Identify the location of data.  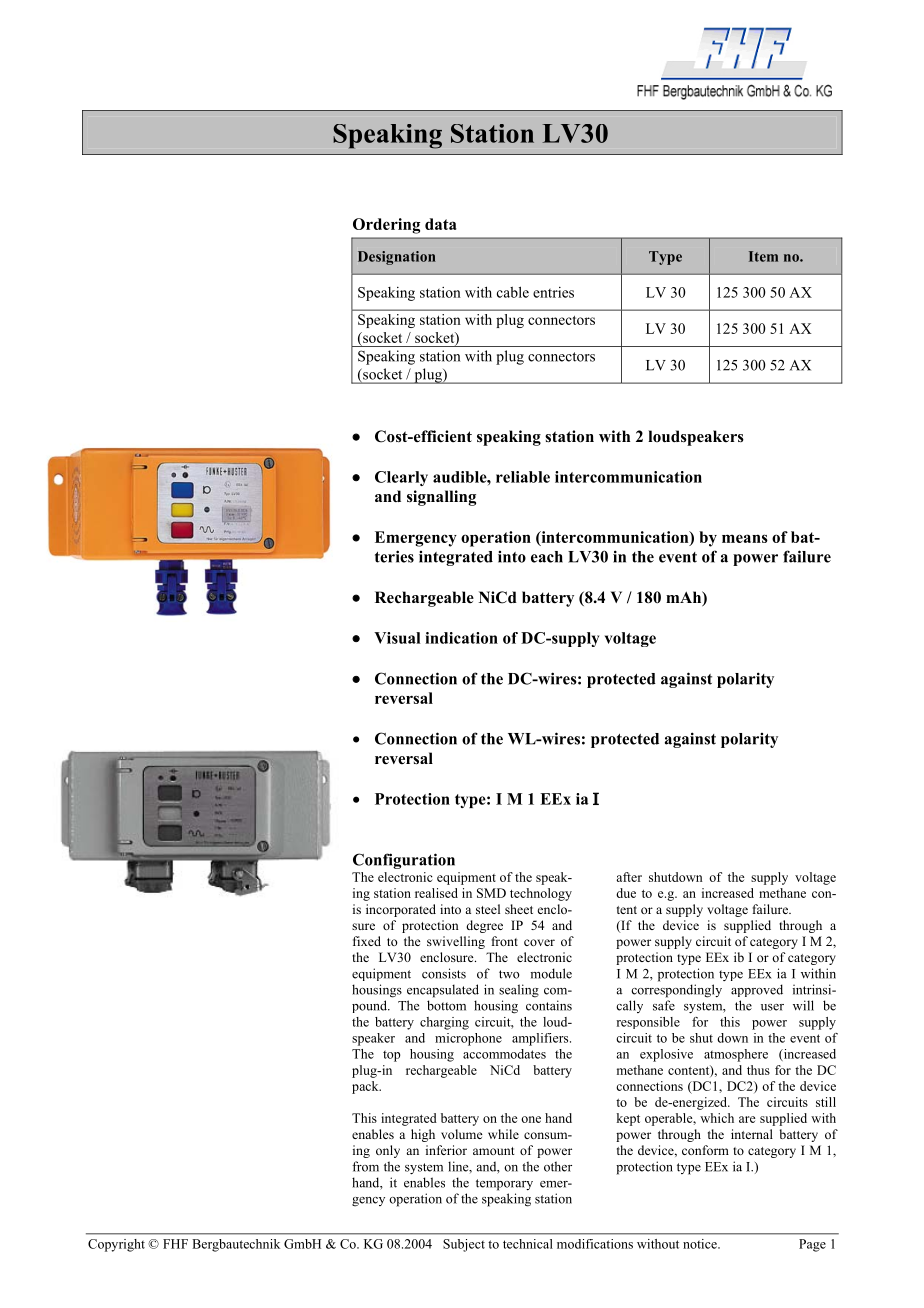
(441, 224).
